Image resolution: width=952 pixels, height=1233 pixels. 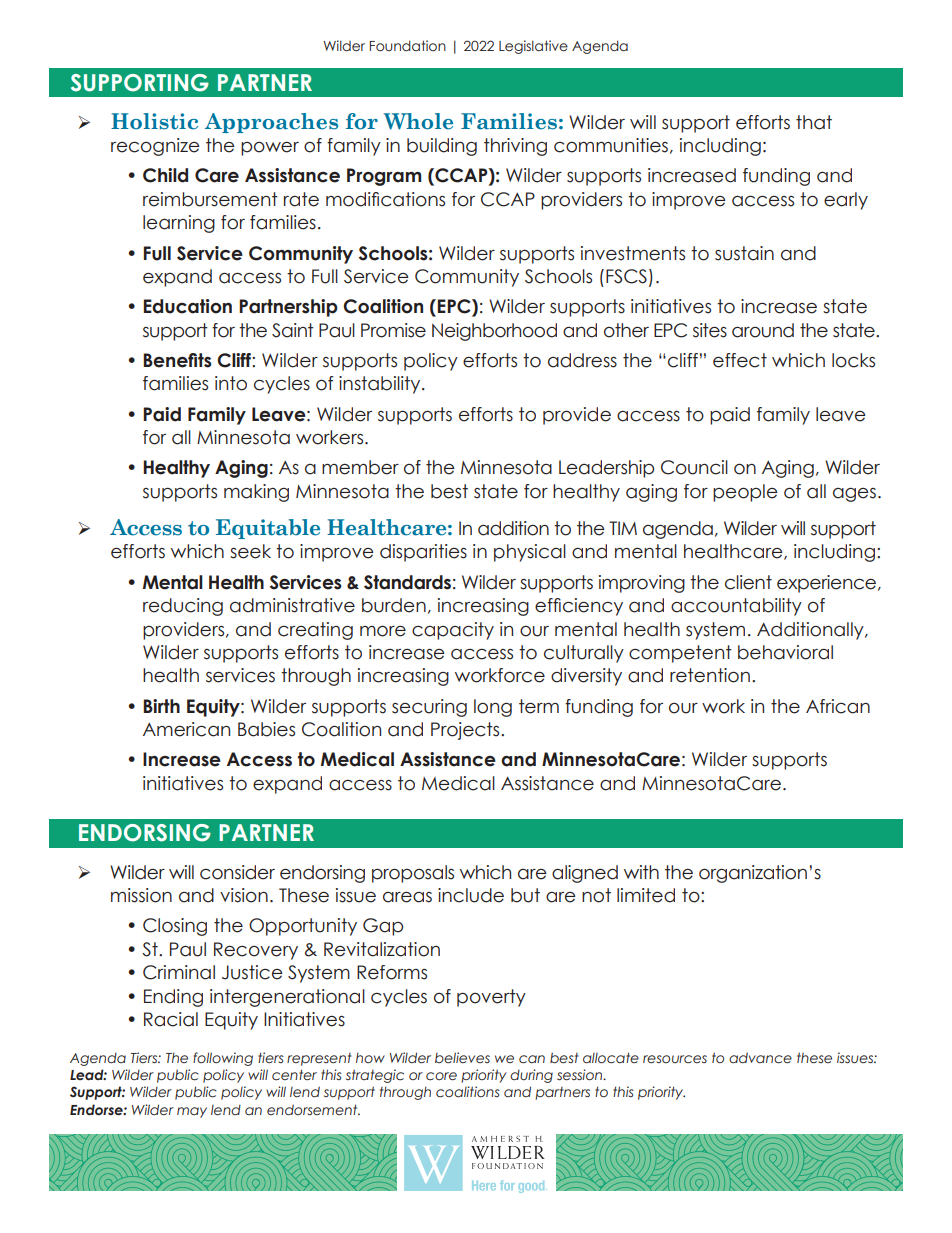 What do you see at coordinates (814, 122) in the document?
I see `that` at bounding box center [814, 122].
